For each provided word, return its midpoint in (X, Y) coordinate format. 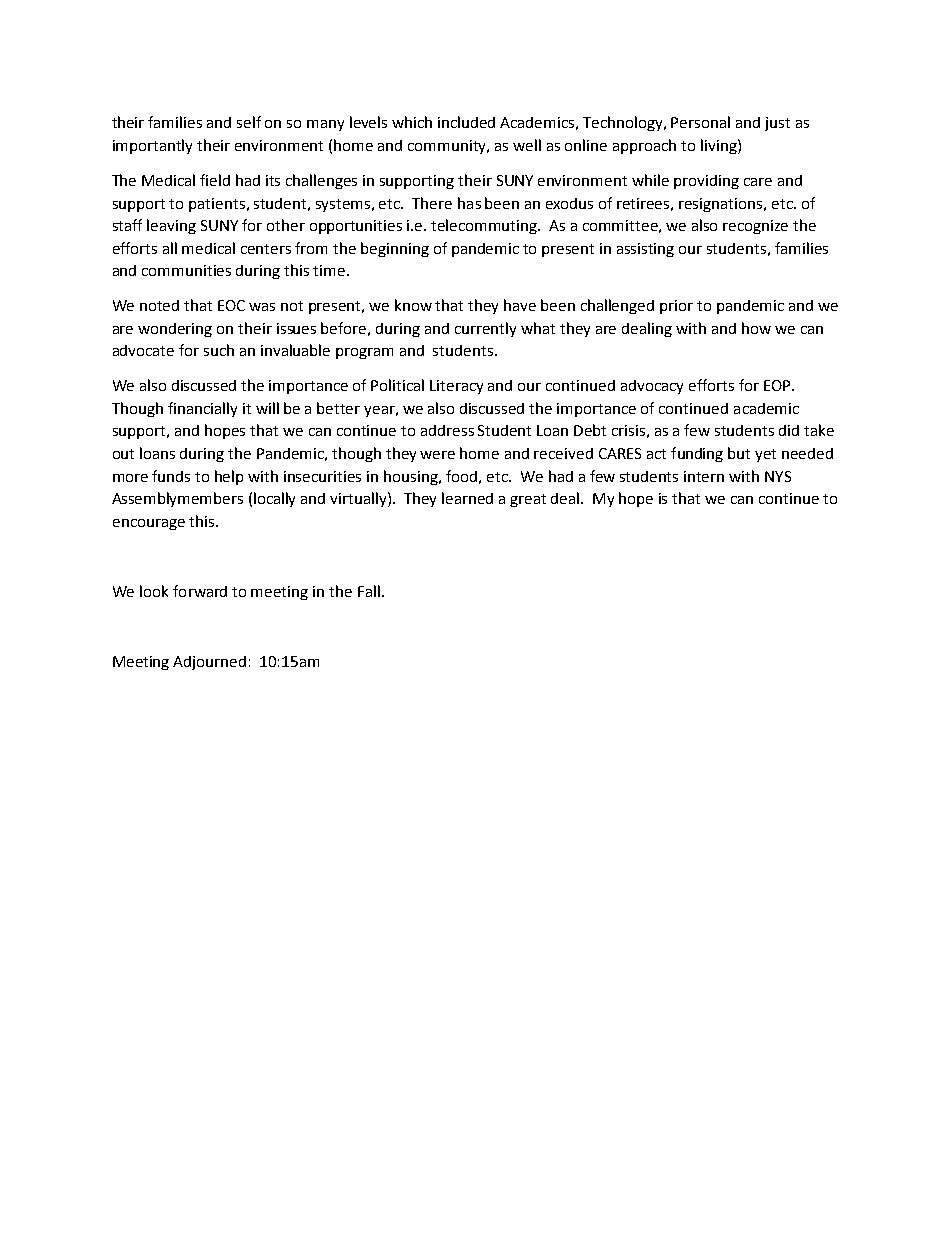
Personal (700, 122)
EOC (231, 305)
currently (485, 329)
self (249, 122)
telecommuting (485, 226)
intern (704, 476)
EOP (778, 385)
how (756, 328)
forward (200, 591)
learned (467, 498)
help (229, 477)
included (466, 122)
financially (202, 409)
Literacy (456, 387)
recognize (755, 227)
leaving (171, 226)
